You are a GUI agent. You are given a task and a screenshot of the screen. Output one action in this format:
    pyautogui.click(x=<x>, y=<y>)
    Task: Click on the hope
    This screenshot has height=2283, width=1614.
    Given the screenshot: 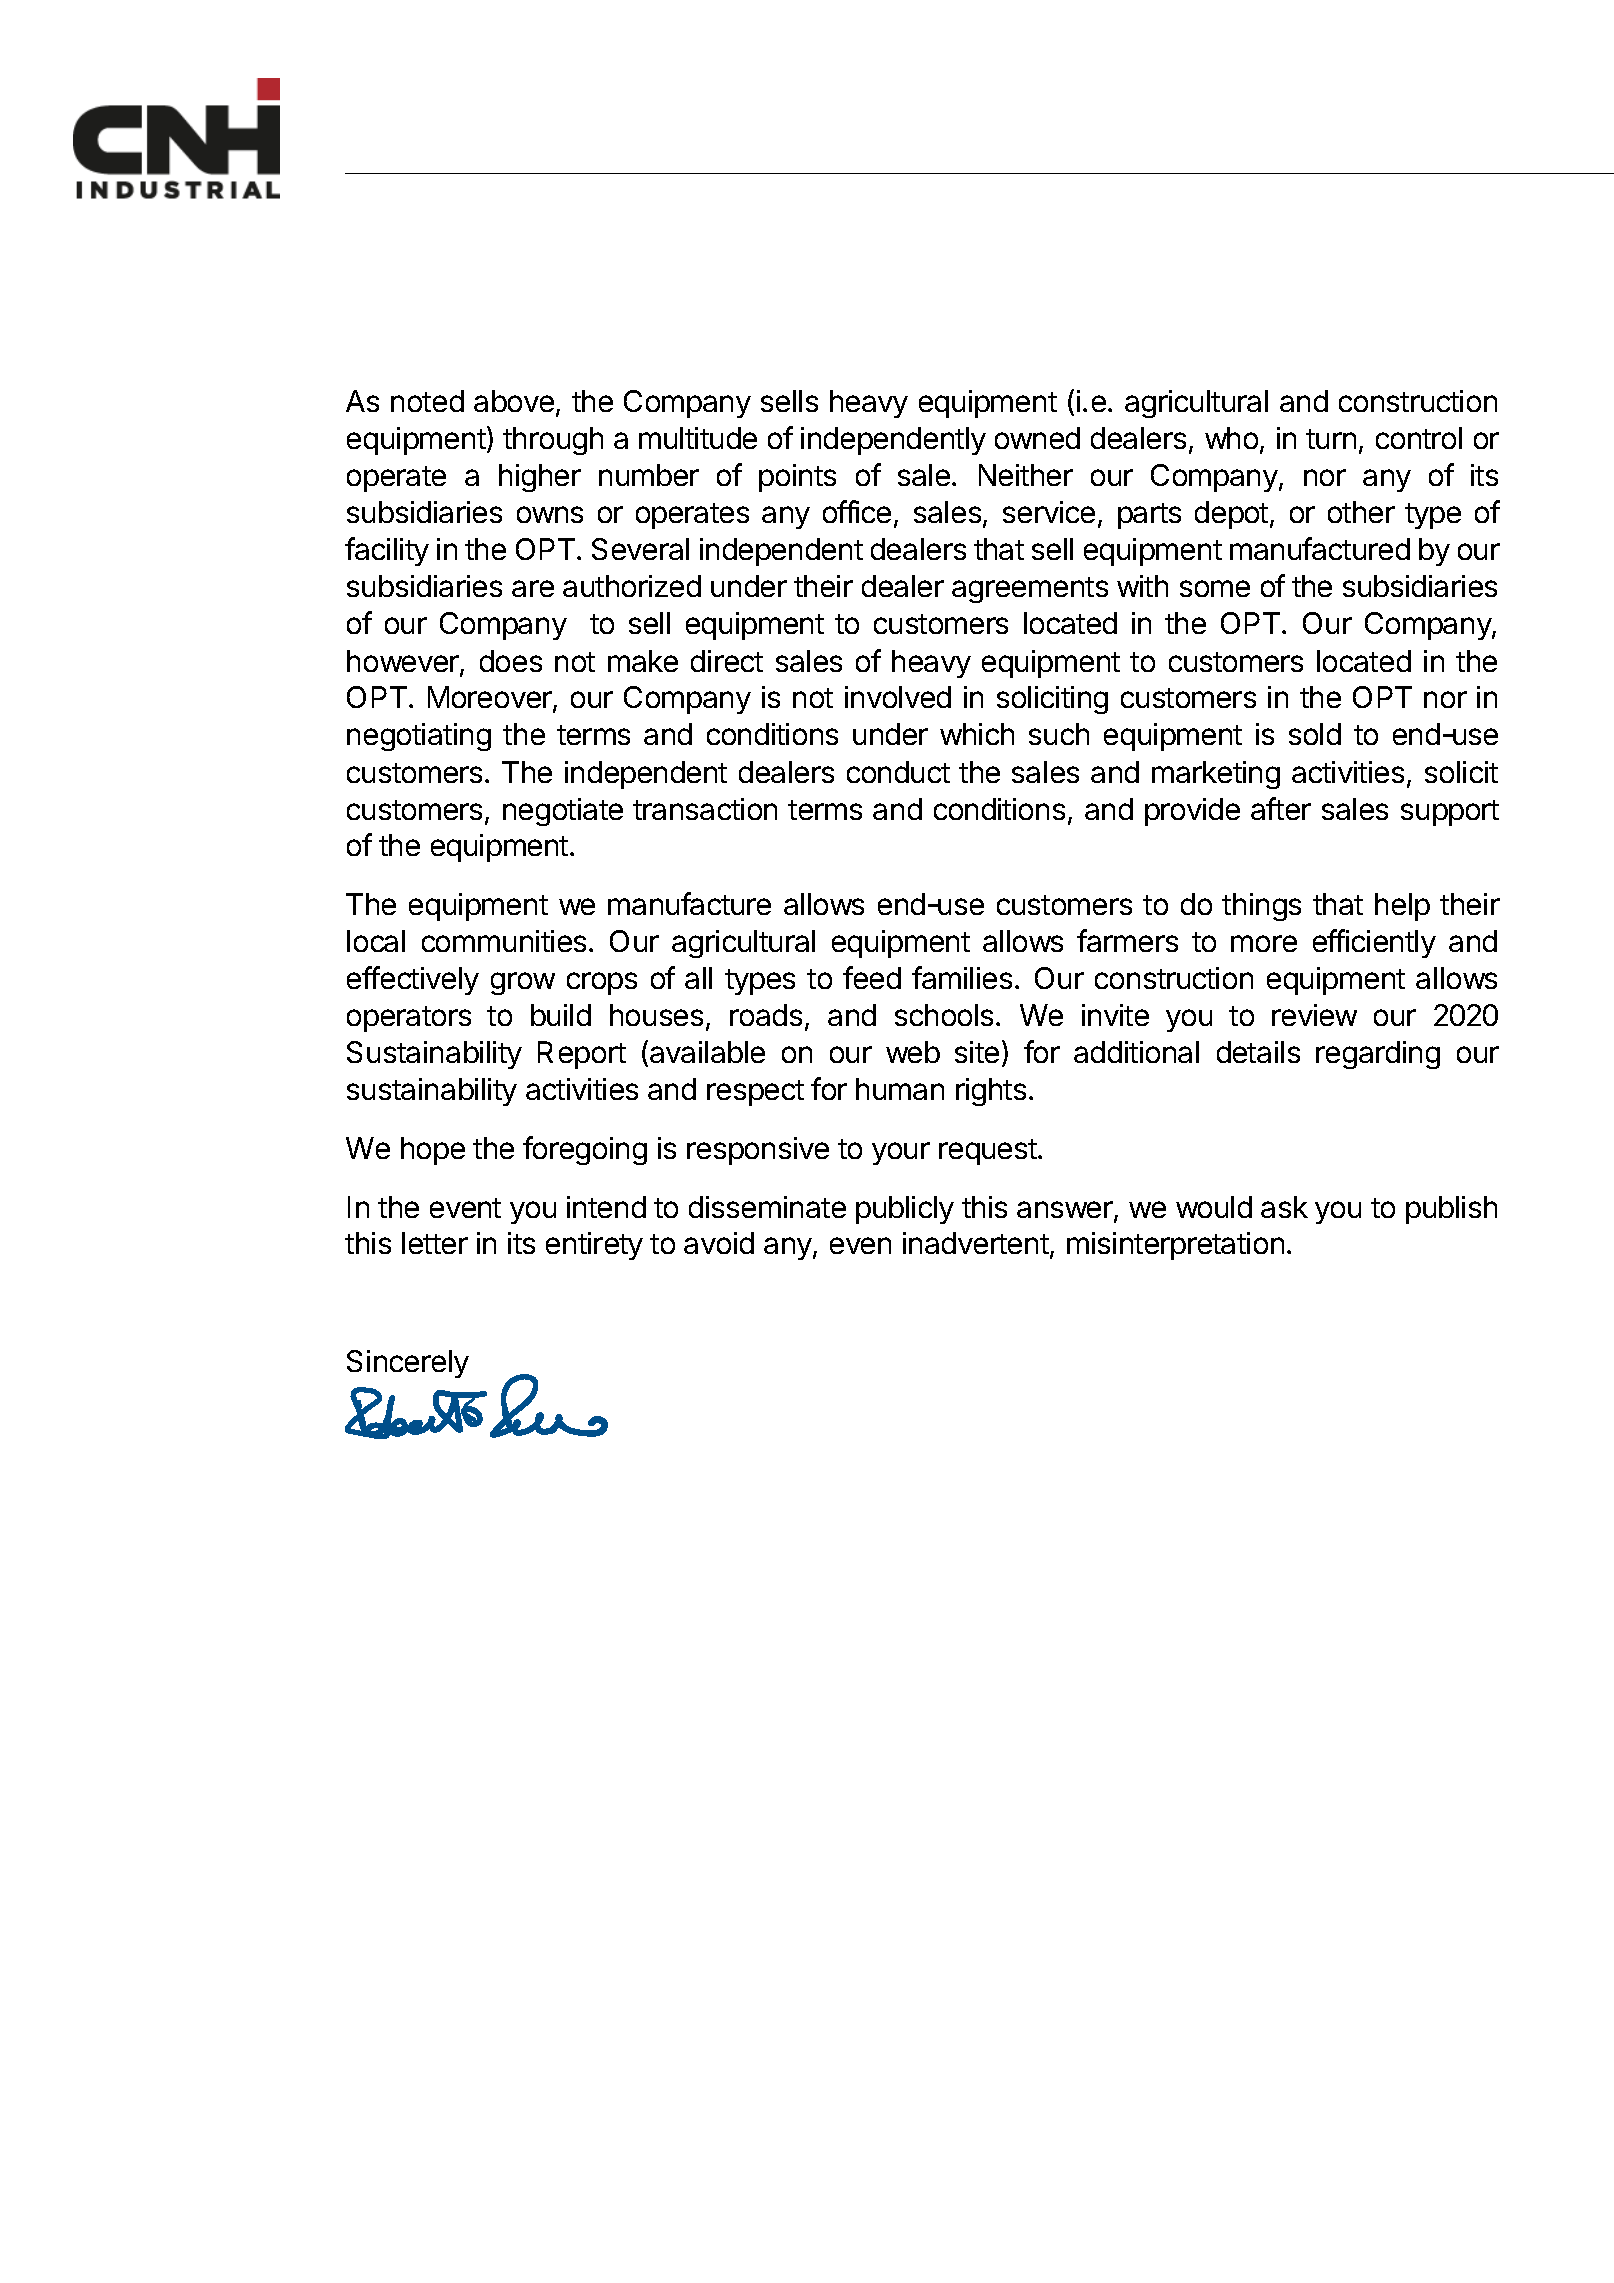 What is the action you would take?
    pyautogui.click(x=433, y=1151)
